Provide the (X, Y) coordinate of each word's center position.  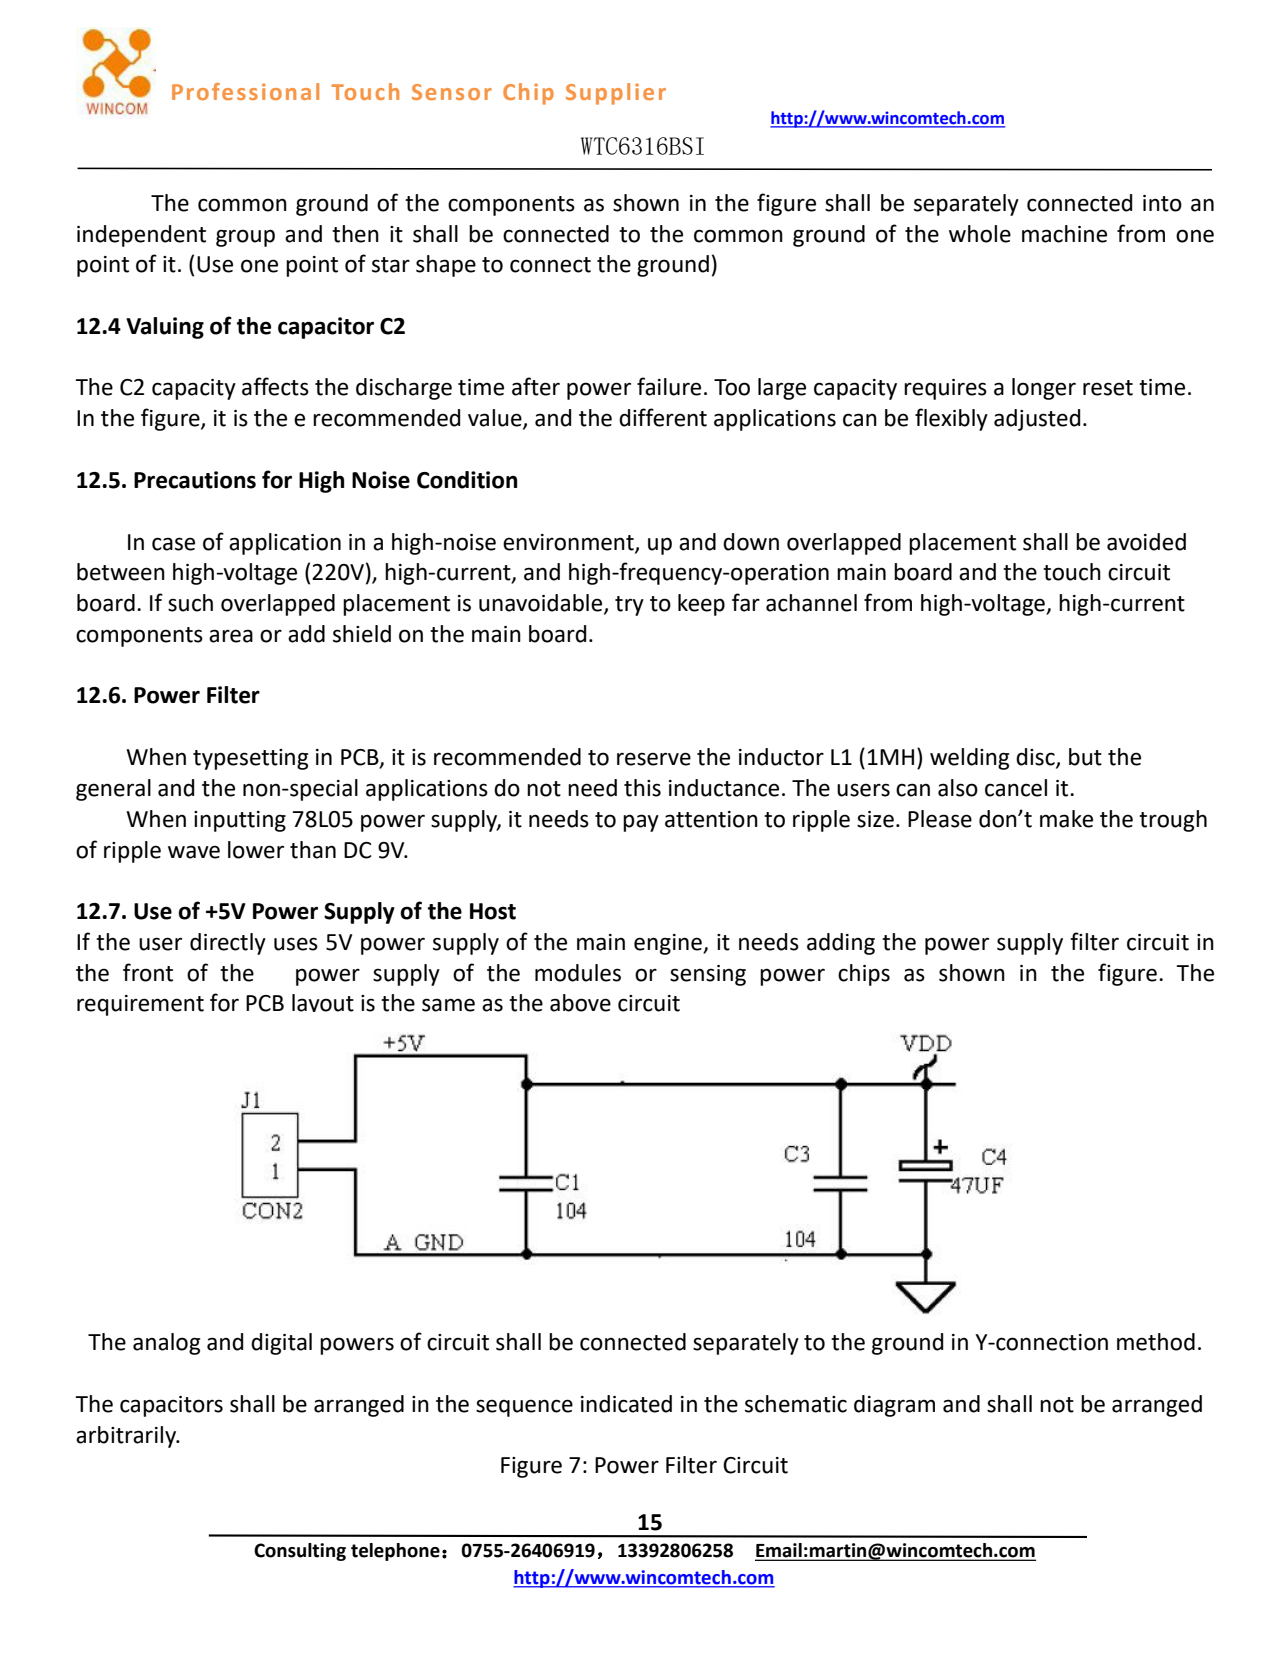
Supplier (616, 94)
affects (275, 386)
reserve (654, 759)
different (663, 417)
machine (1064, 234)
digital (281, 1344)
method (1156, 1342)
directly (228, 944)
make (1066, 819)
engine (669, 944)
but (1085, 757)
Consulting (300, 1552)
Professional (245, 91)
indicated (626, 1404)
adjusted (1037, 420)
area (231, 636)
